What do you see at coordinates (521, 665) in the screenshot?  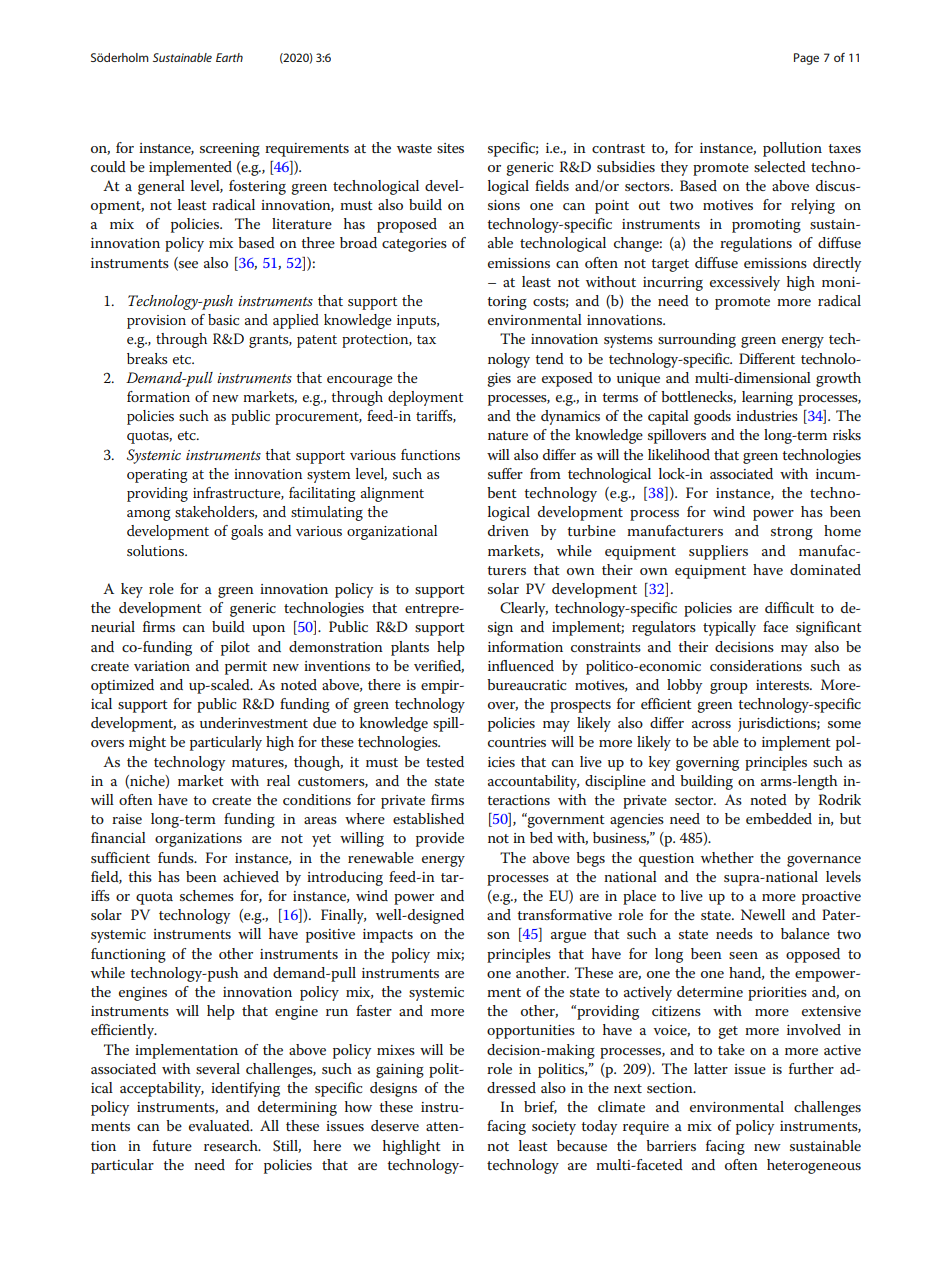 I see `influenced` at bounding box center [521, 665].
